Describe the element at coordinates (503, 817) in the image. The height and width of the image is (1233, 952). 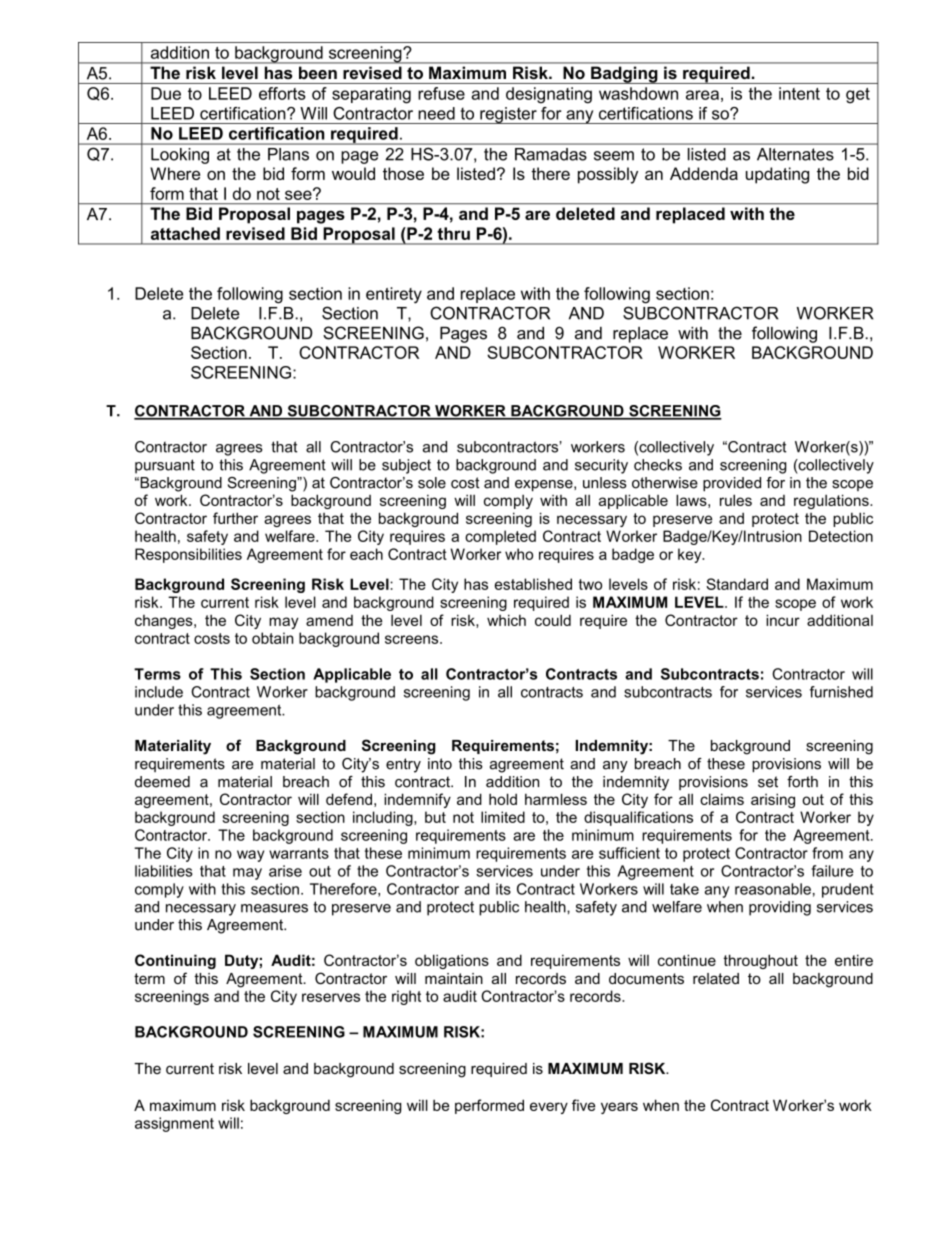
I see `limited` at that location.
